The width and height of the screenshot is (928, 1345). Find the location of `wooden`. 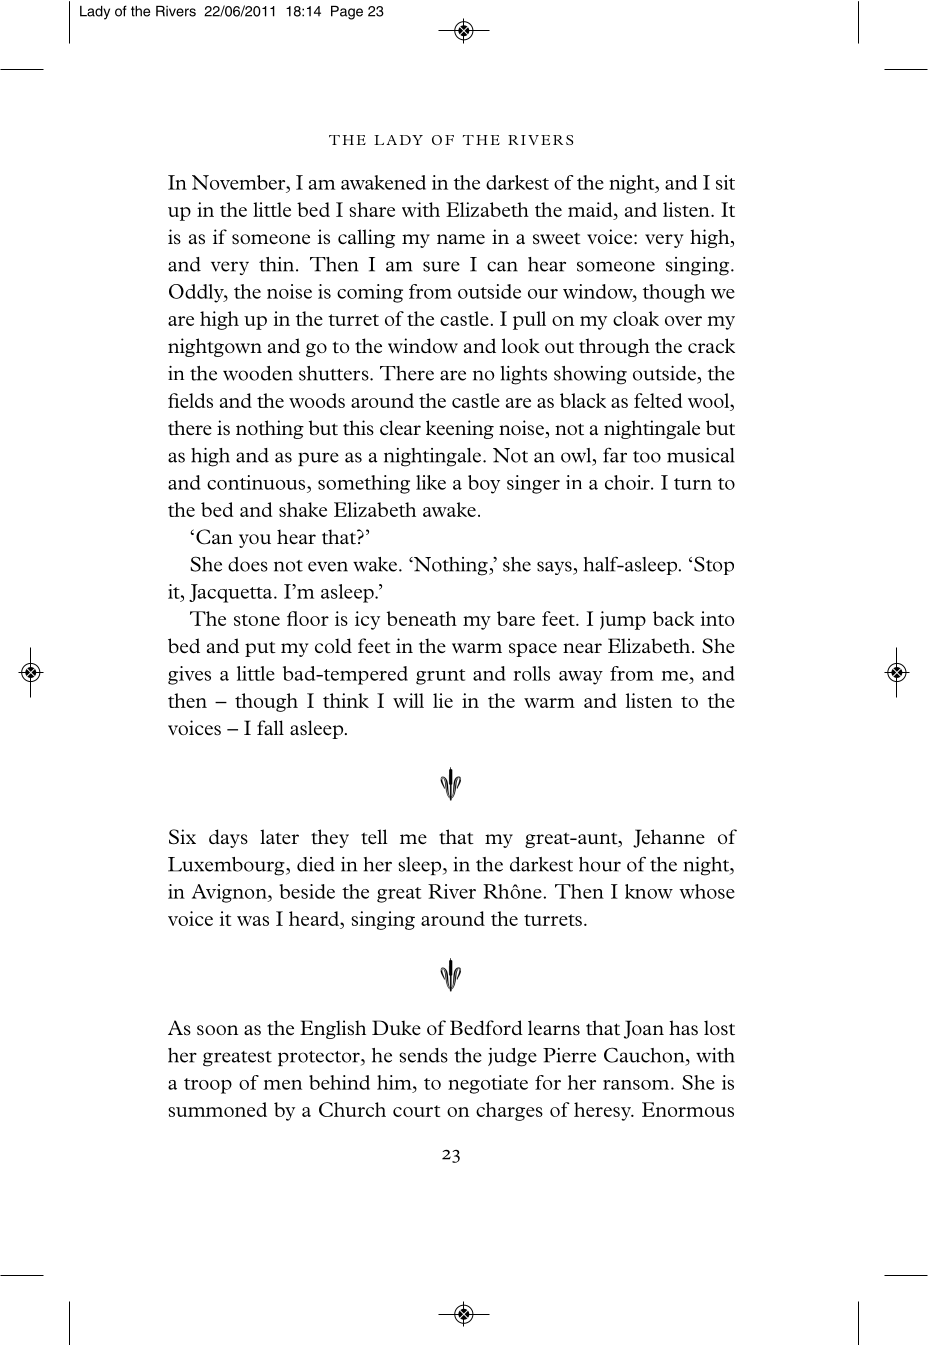

wooden is located at coordinates (258, 373).
